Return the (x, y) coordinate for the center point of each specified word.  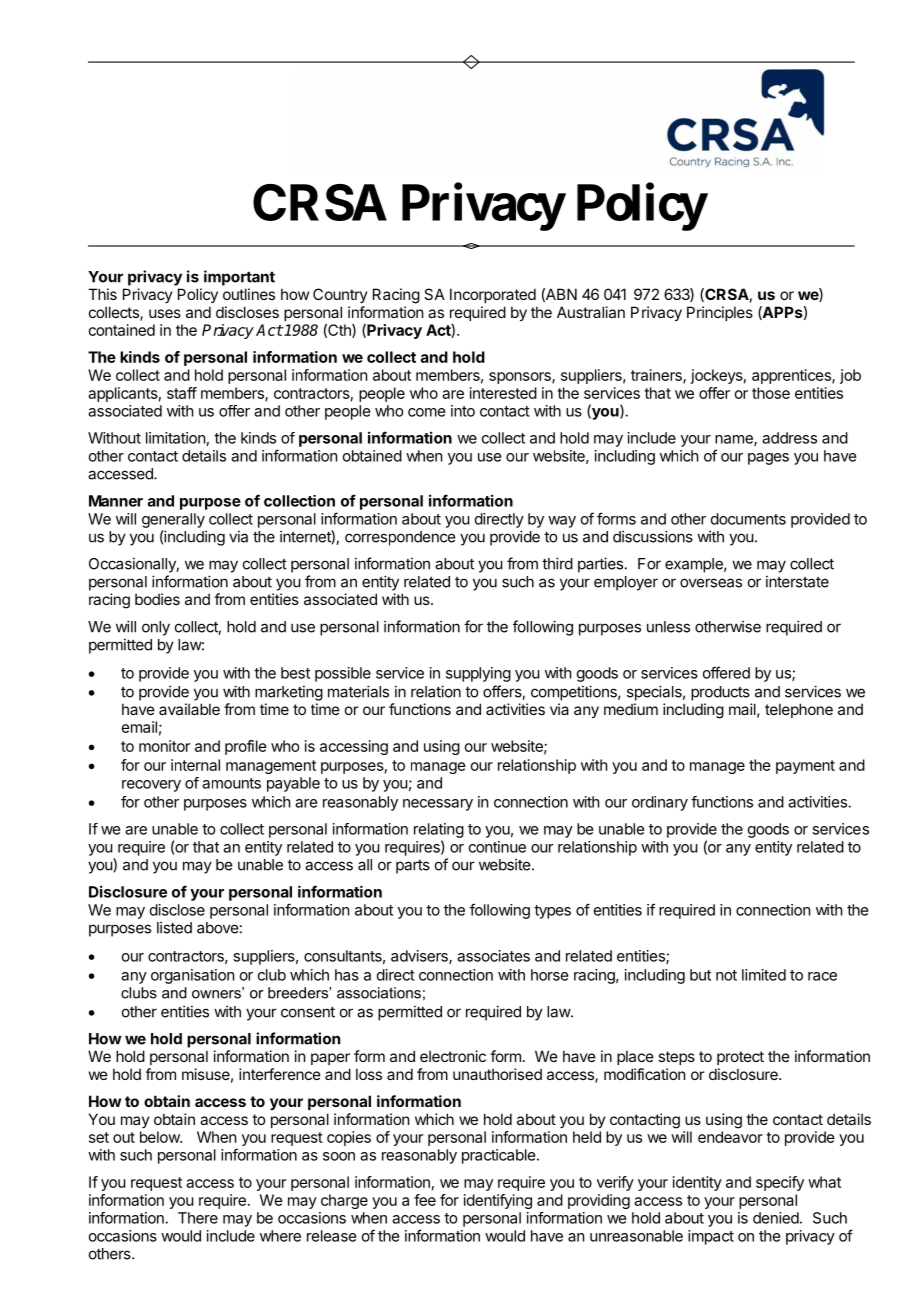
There (198, 1218)
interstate (797, 581)
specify (780, 1183)
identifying (498, 1201)
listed (174, 927)
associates (493, 956)
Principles (720, 313)
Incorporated (493, 295)
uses (165, 313)
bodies (157, 599)
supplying (478, 674)
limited (764, 975)
